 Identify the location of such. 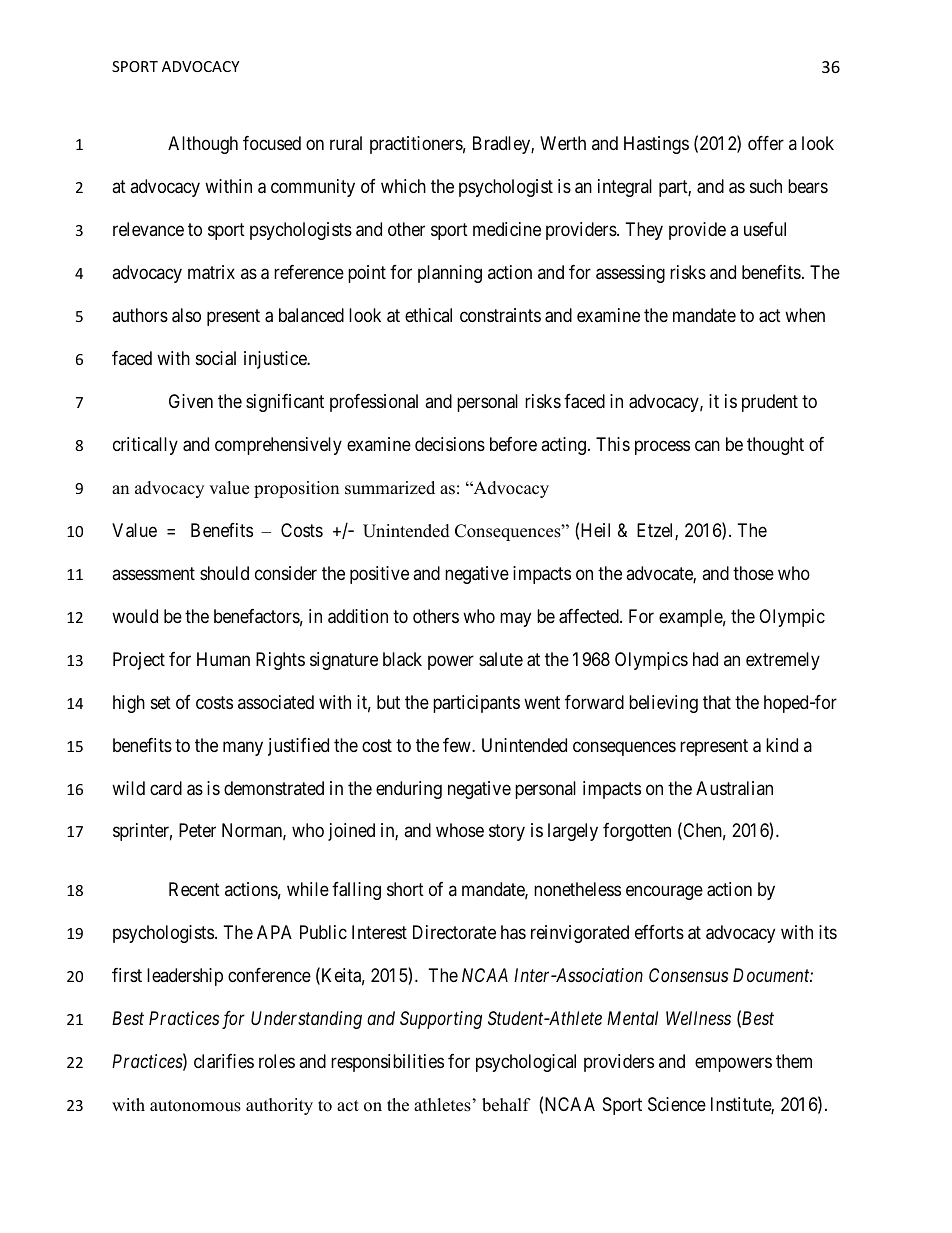
(766, 186).
